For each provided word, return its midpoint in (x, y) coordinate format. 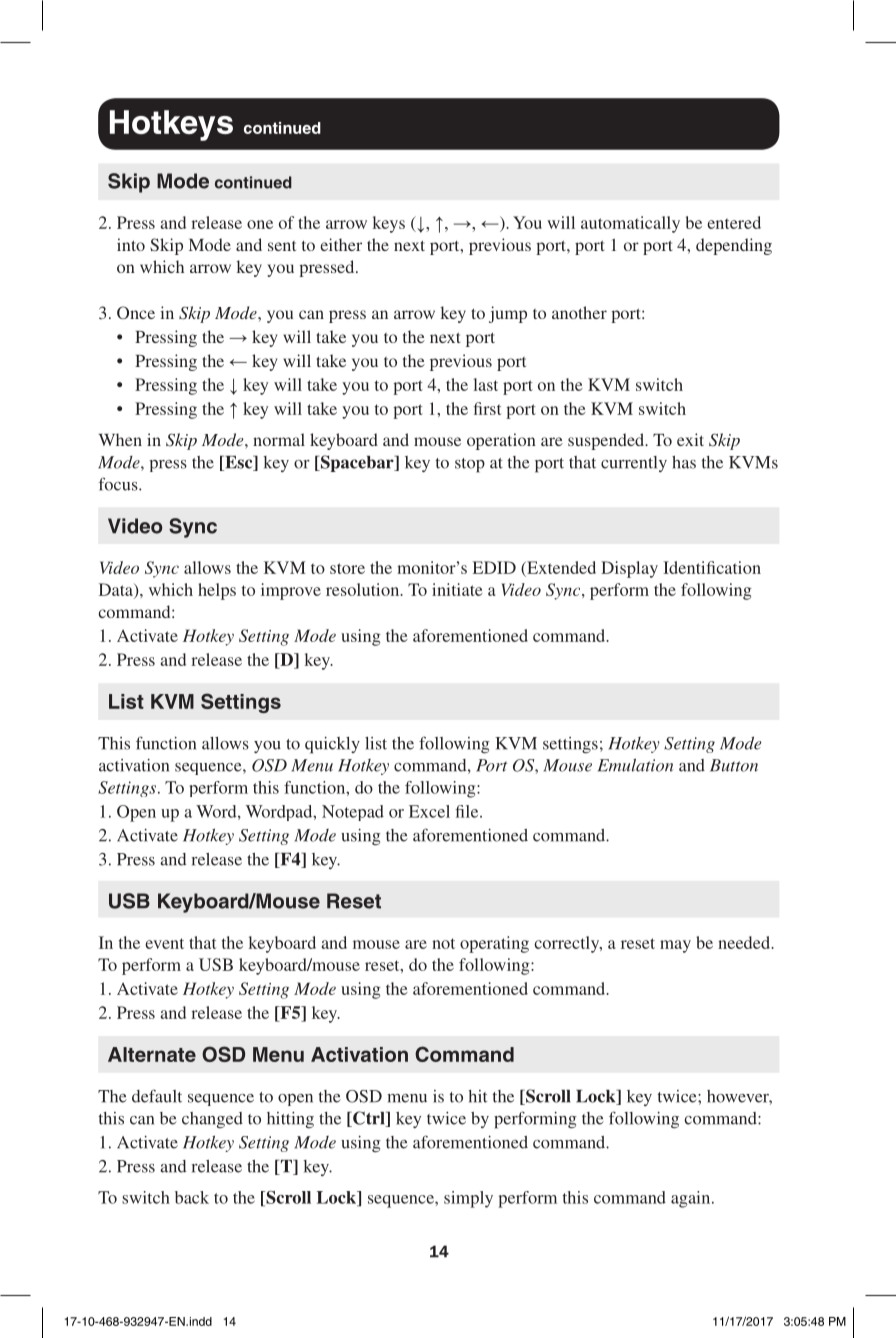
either (341, 244)
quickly (332, 745)
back (192, 1197)
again (692, 1199)
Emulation (635, 765)
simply (468, 1199)
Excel (429, 811)
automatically (630, 224)
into (131, 244)
